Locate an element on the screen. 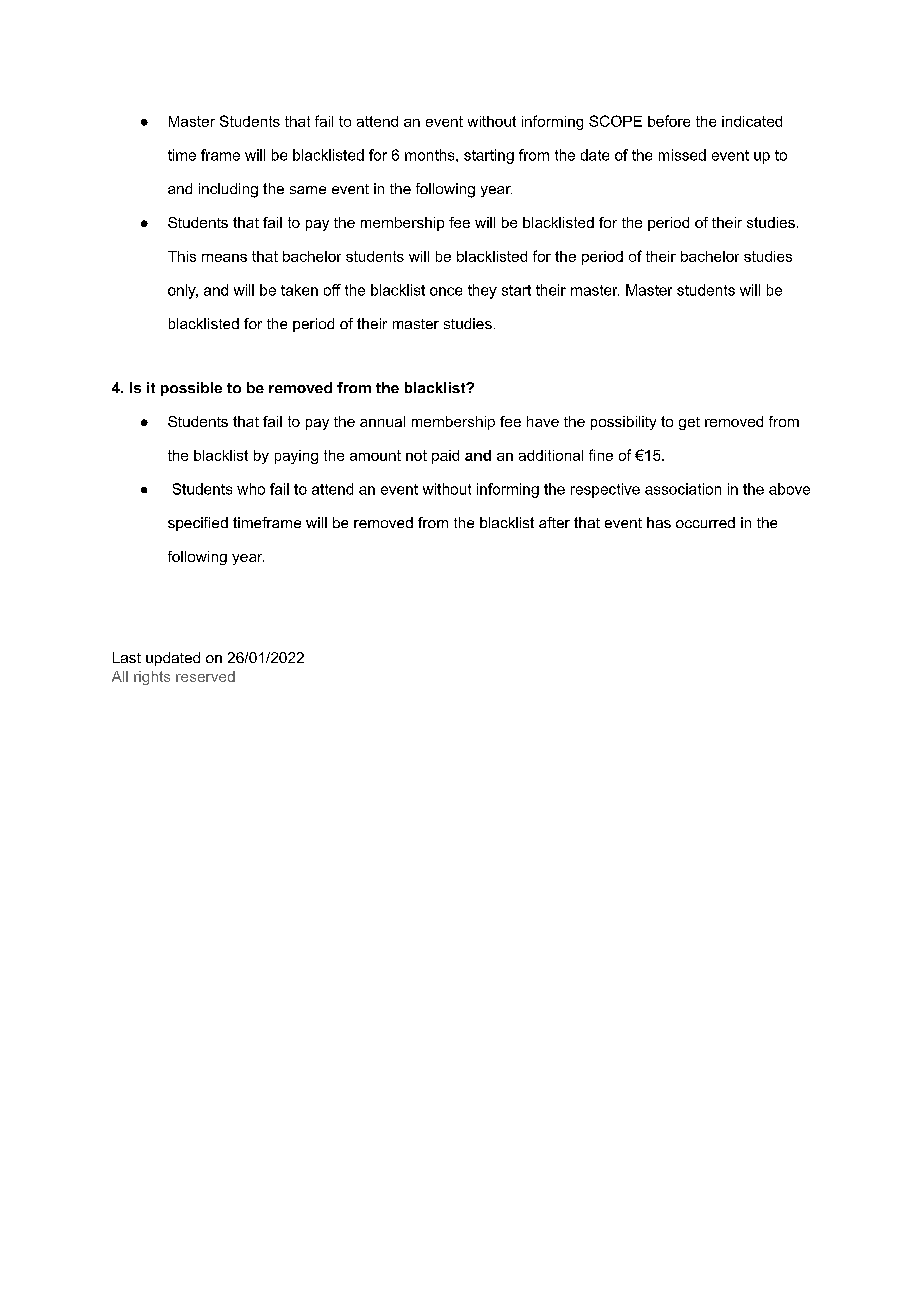  months is located at coordinates (431, 155).
